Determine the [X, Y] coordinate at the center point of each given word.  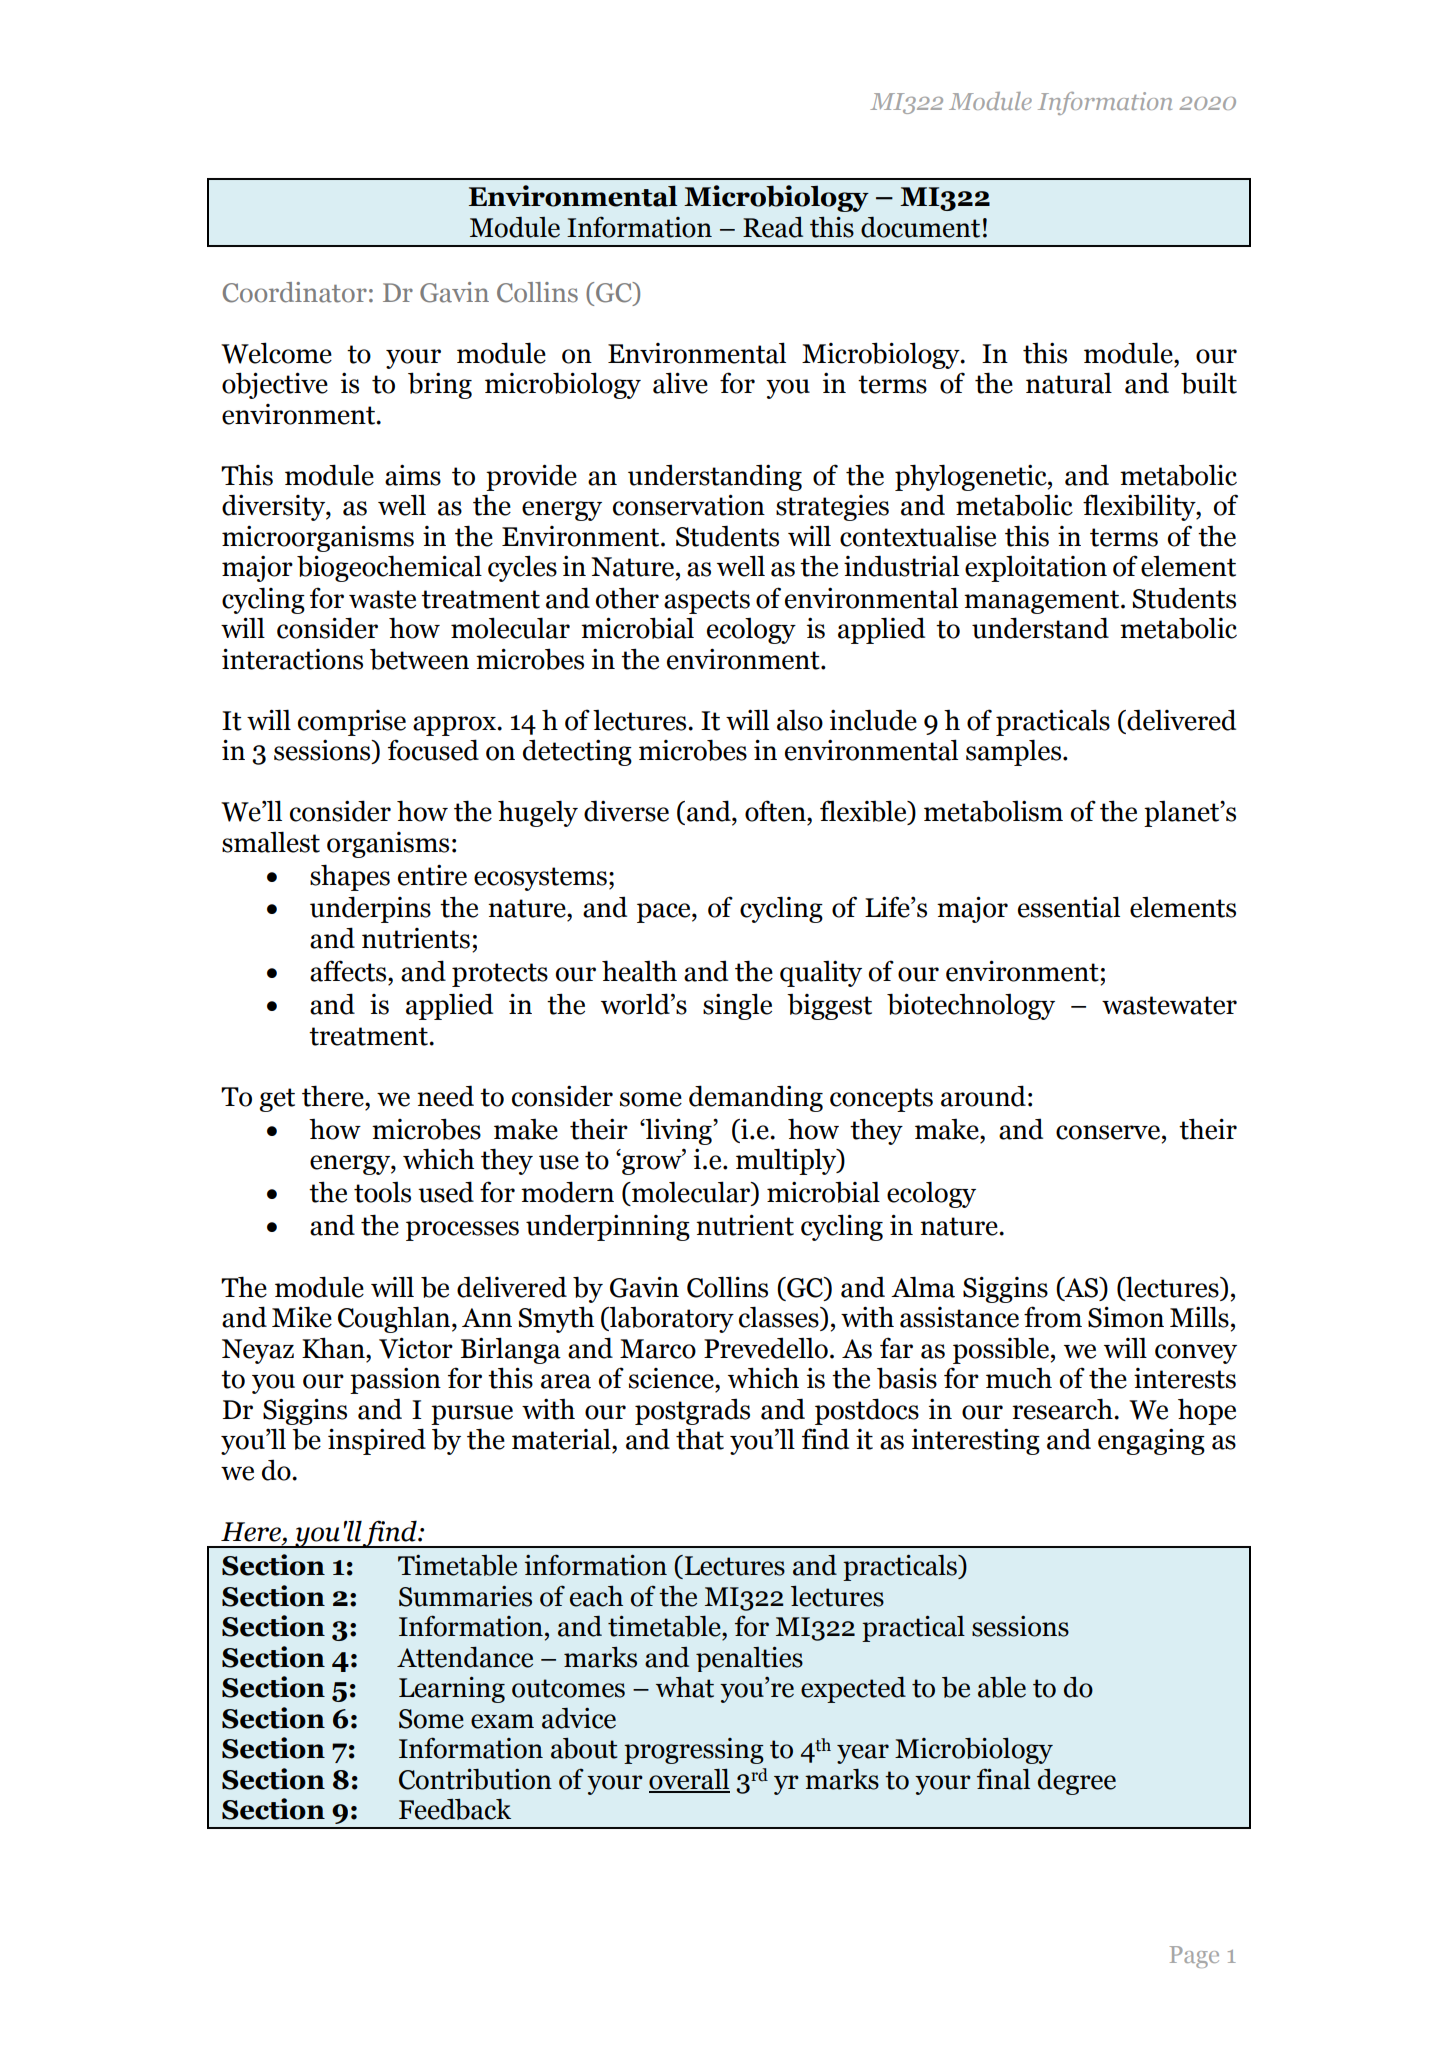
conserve [1108, 1132]
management [1043, 602]
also [800, 720]
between [419, 659]
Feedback [455, 1809]
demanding [756, 1098]
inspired [377, 1441]
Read [773, 227]
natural [1069, 383]
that [700, 1439]
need [445, 1096]
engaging [1151, 1441]
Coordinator [295, 292]
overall [689, 1780]
